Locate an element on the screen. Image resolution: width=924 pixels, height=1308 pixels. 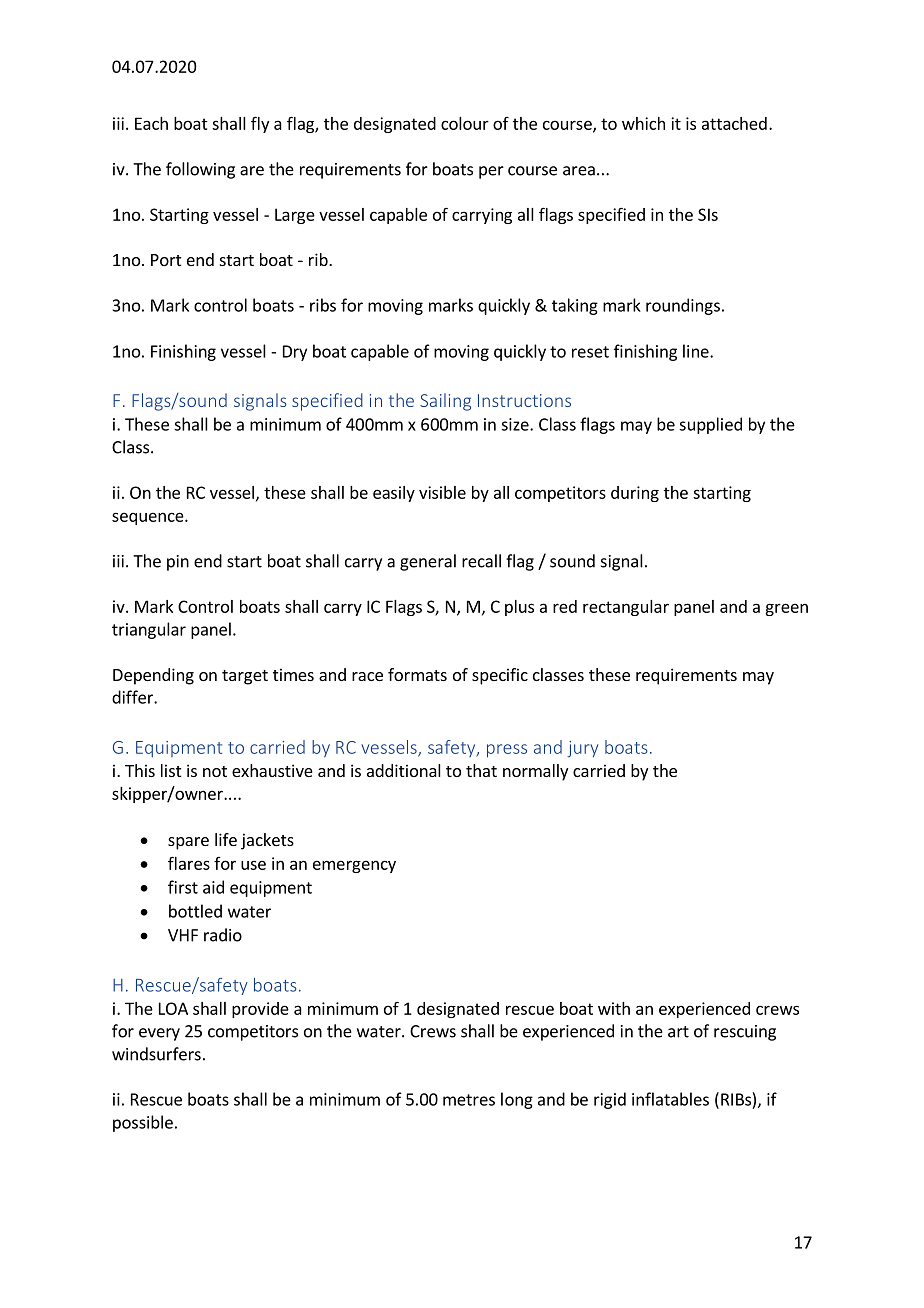
colour is located at coordinates (465, 123).
